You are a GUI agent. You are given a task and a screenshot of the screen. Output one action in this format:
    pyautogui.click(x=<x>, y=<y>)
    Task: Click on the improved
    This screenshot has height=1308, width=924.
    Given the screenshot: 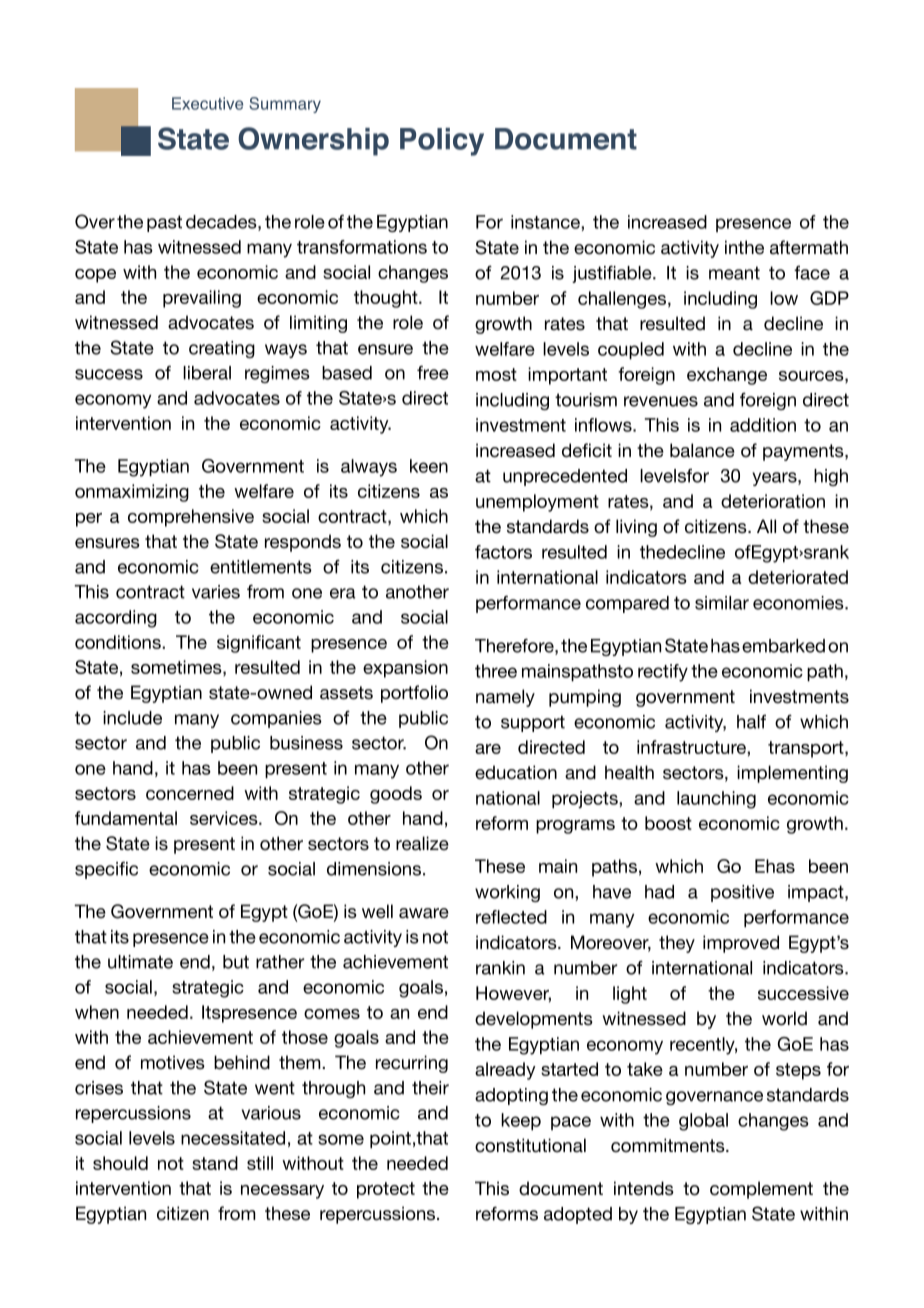 What is the action you would take?
    pyautogui.click(x=741, y=944)
